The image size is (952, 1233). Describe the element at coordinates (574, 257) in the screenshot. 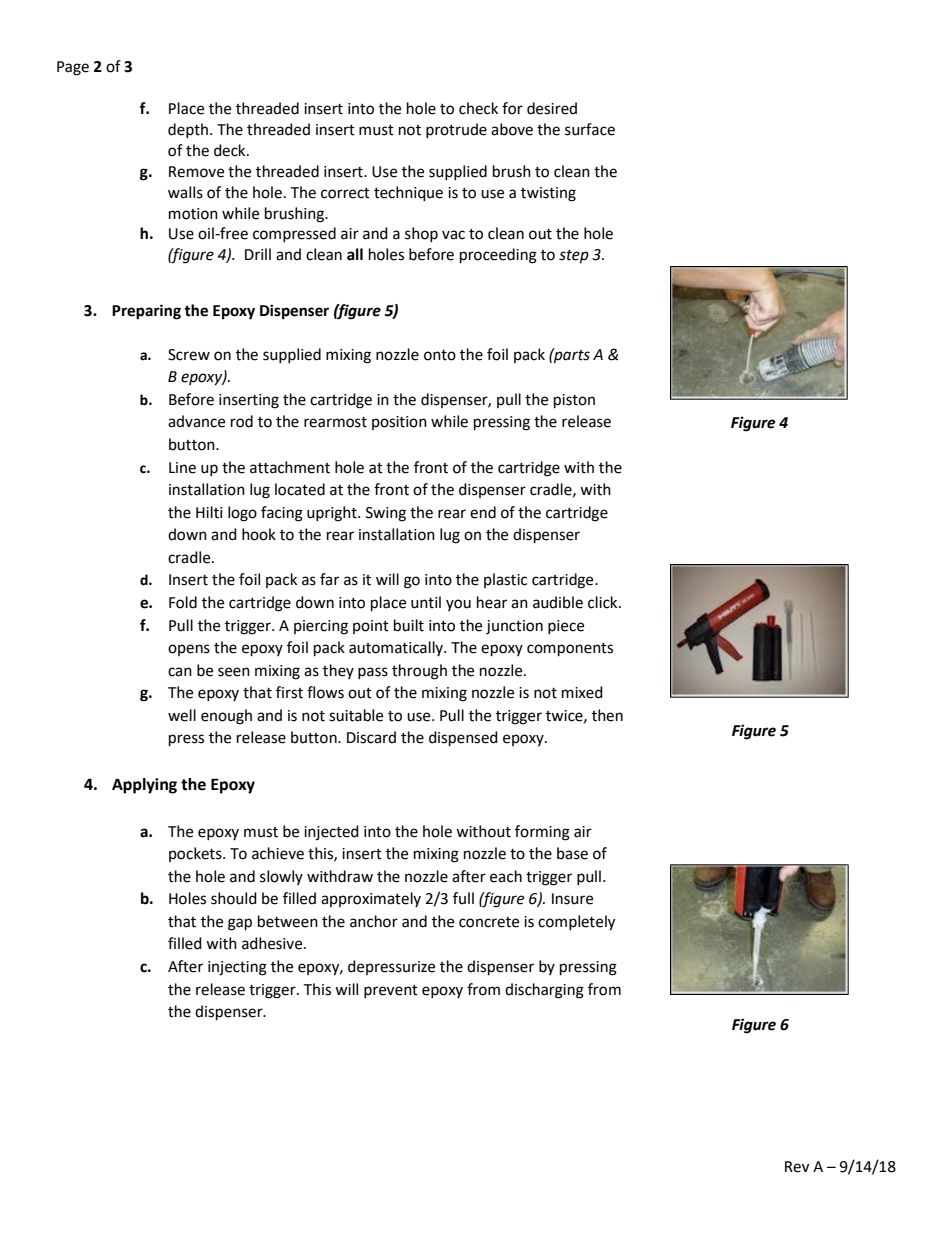

I see `step` at that location.
